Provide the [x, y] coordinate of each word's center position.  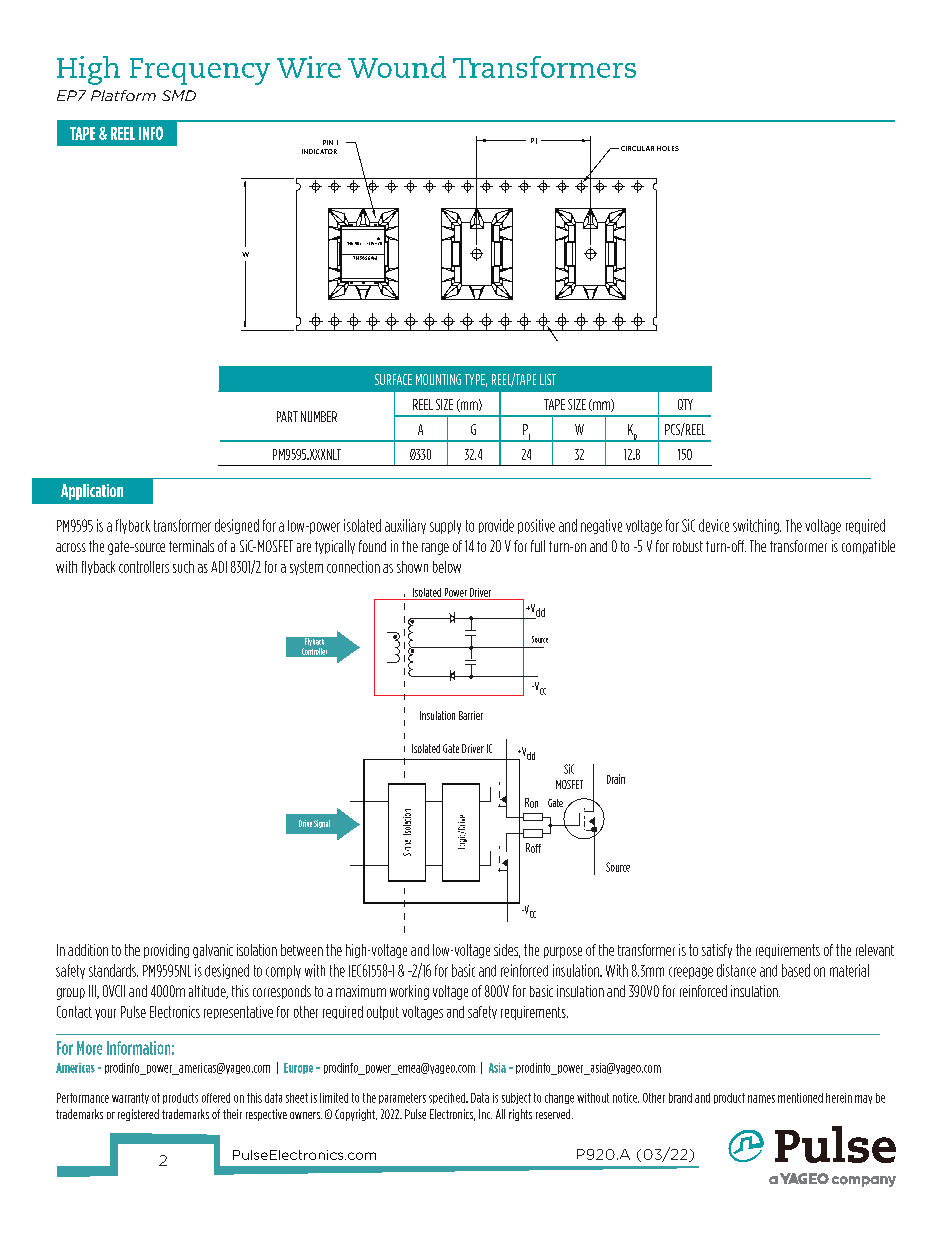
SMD [179, 95]
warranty [130, 1098]
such [183, 567]
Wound [397, 67]
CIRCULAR [637, 148]
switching [757, 526]
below [447, 567]
